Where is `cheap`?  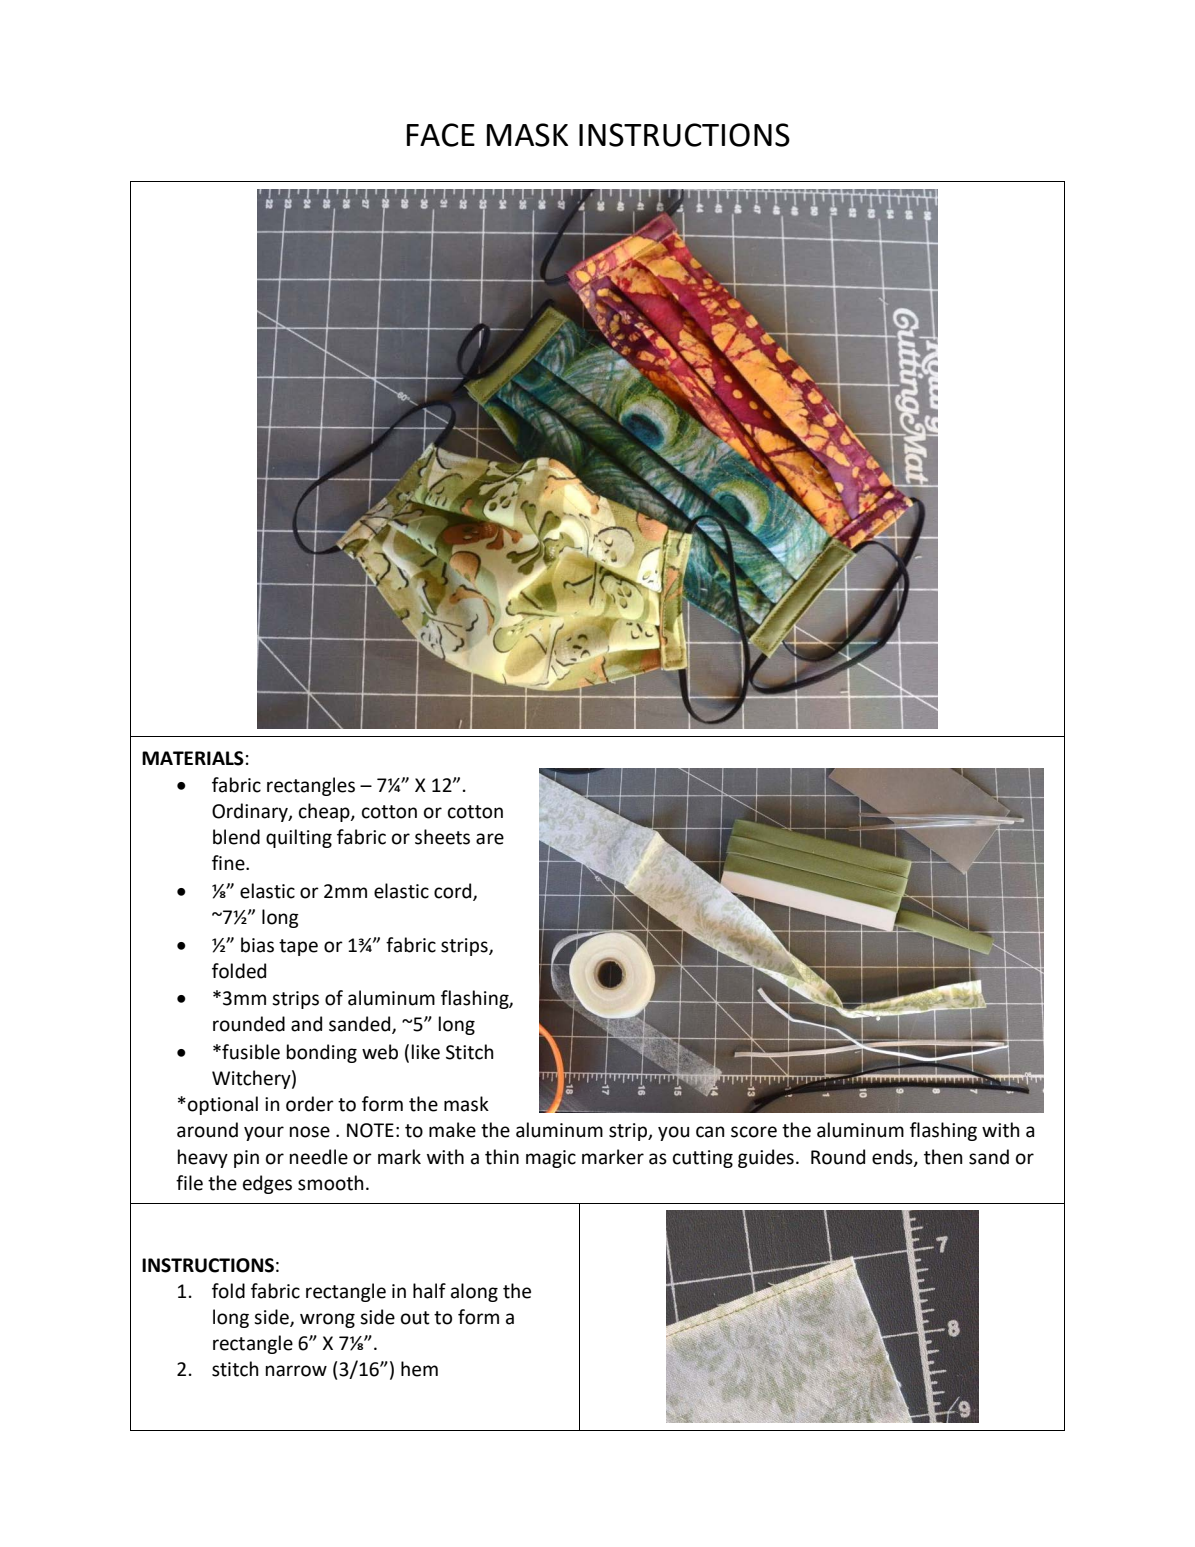
cheap is located at coordinates (325, 812).
